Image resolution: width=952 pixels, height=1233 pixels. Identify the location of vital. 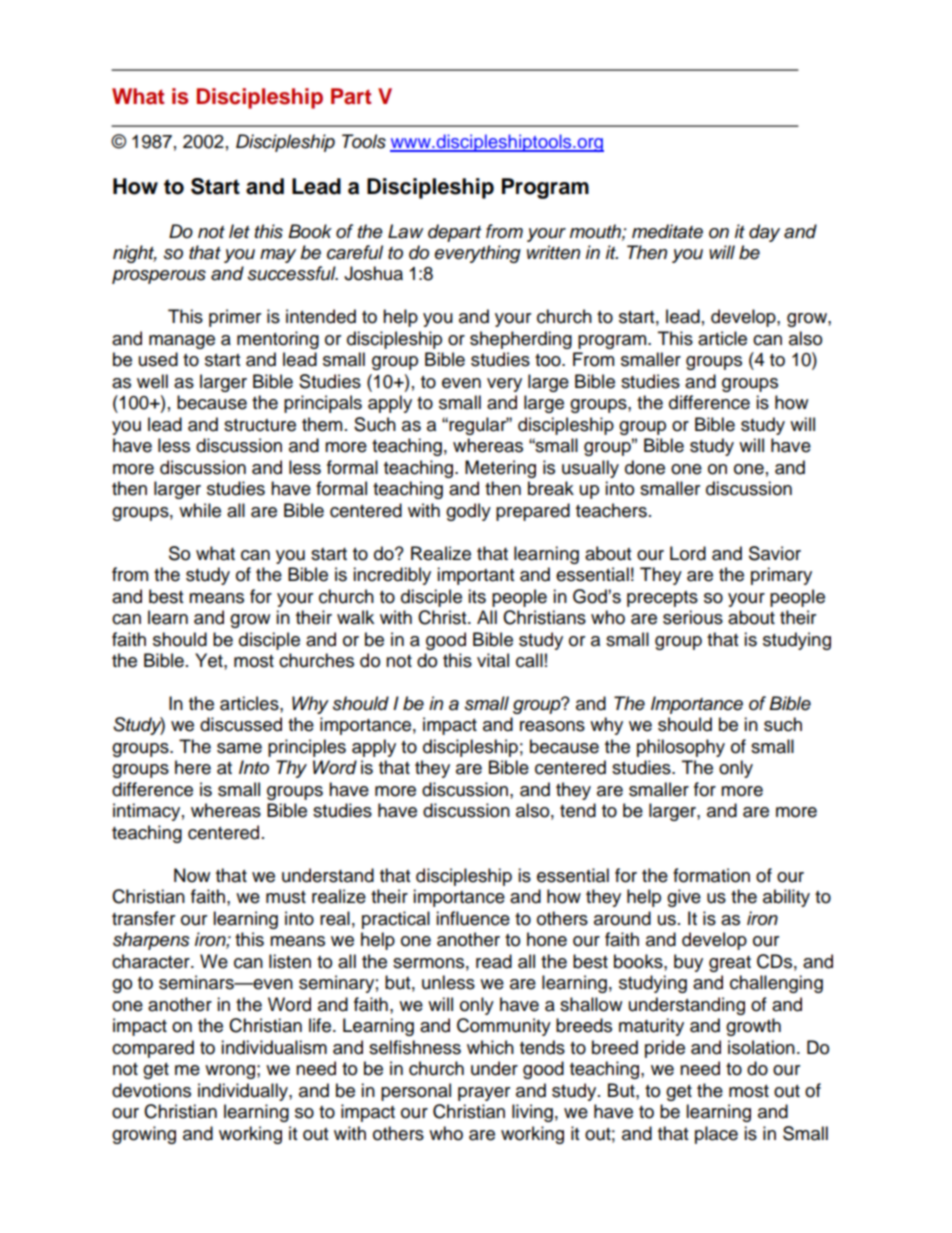
(493, 660).
